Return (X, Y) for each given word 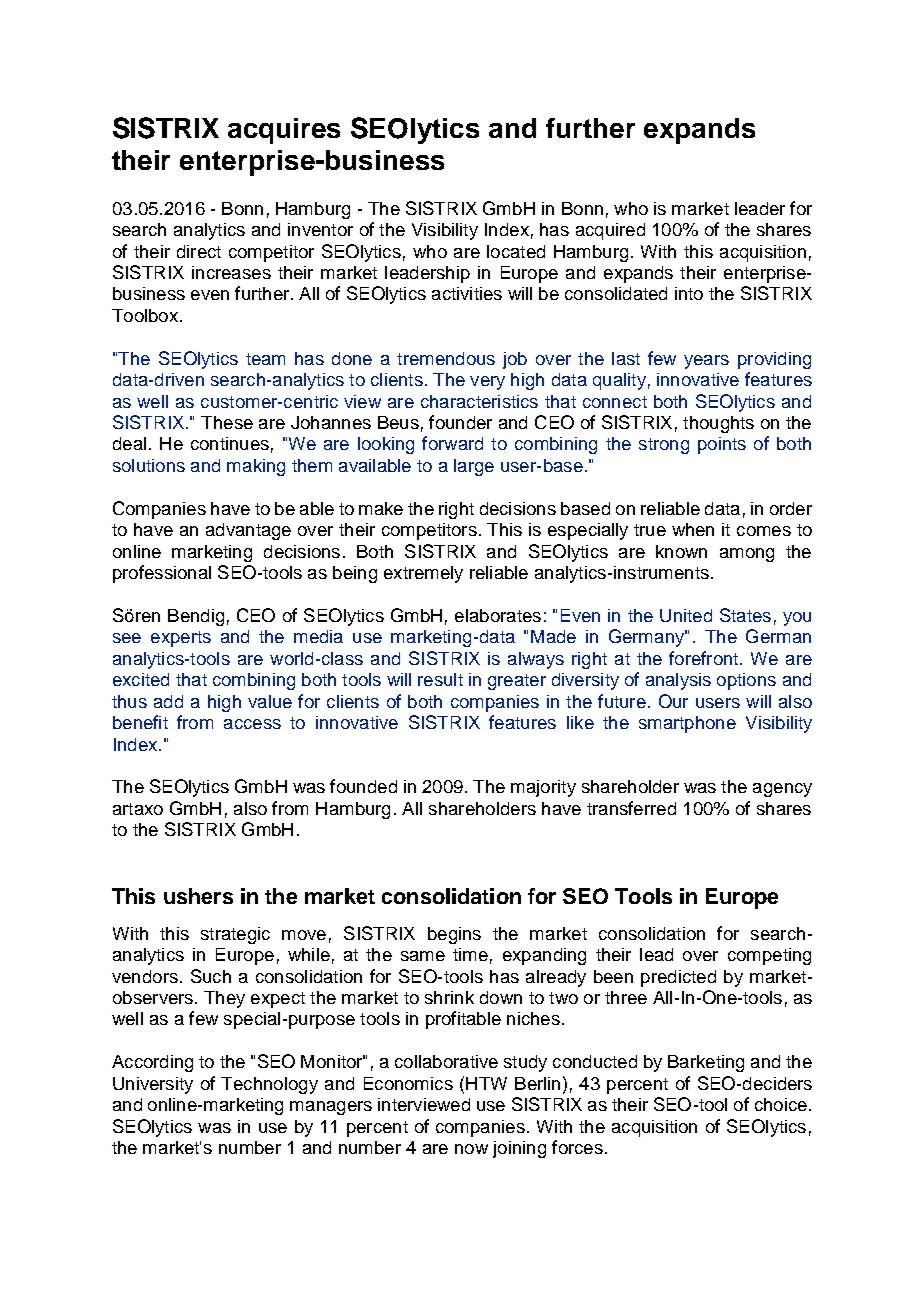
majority (543, 788)
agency (782, 790)
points (722, 445)
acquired (610, 231)
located (516, 251)
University (153, 1085)
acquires (284, 131)
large (474, 467)
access (252, 724)
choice (781, 1104)
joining (519, 1149)
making (256, 467)
